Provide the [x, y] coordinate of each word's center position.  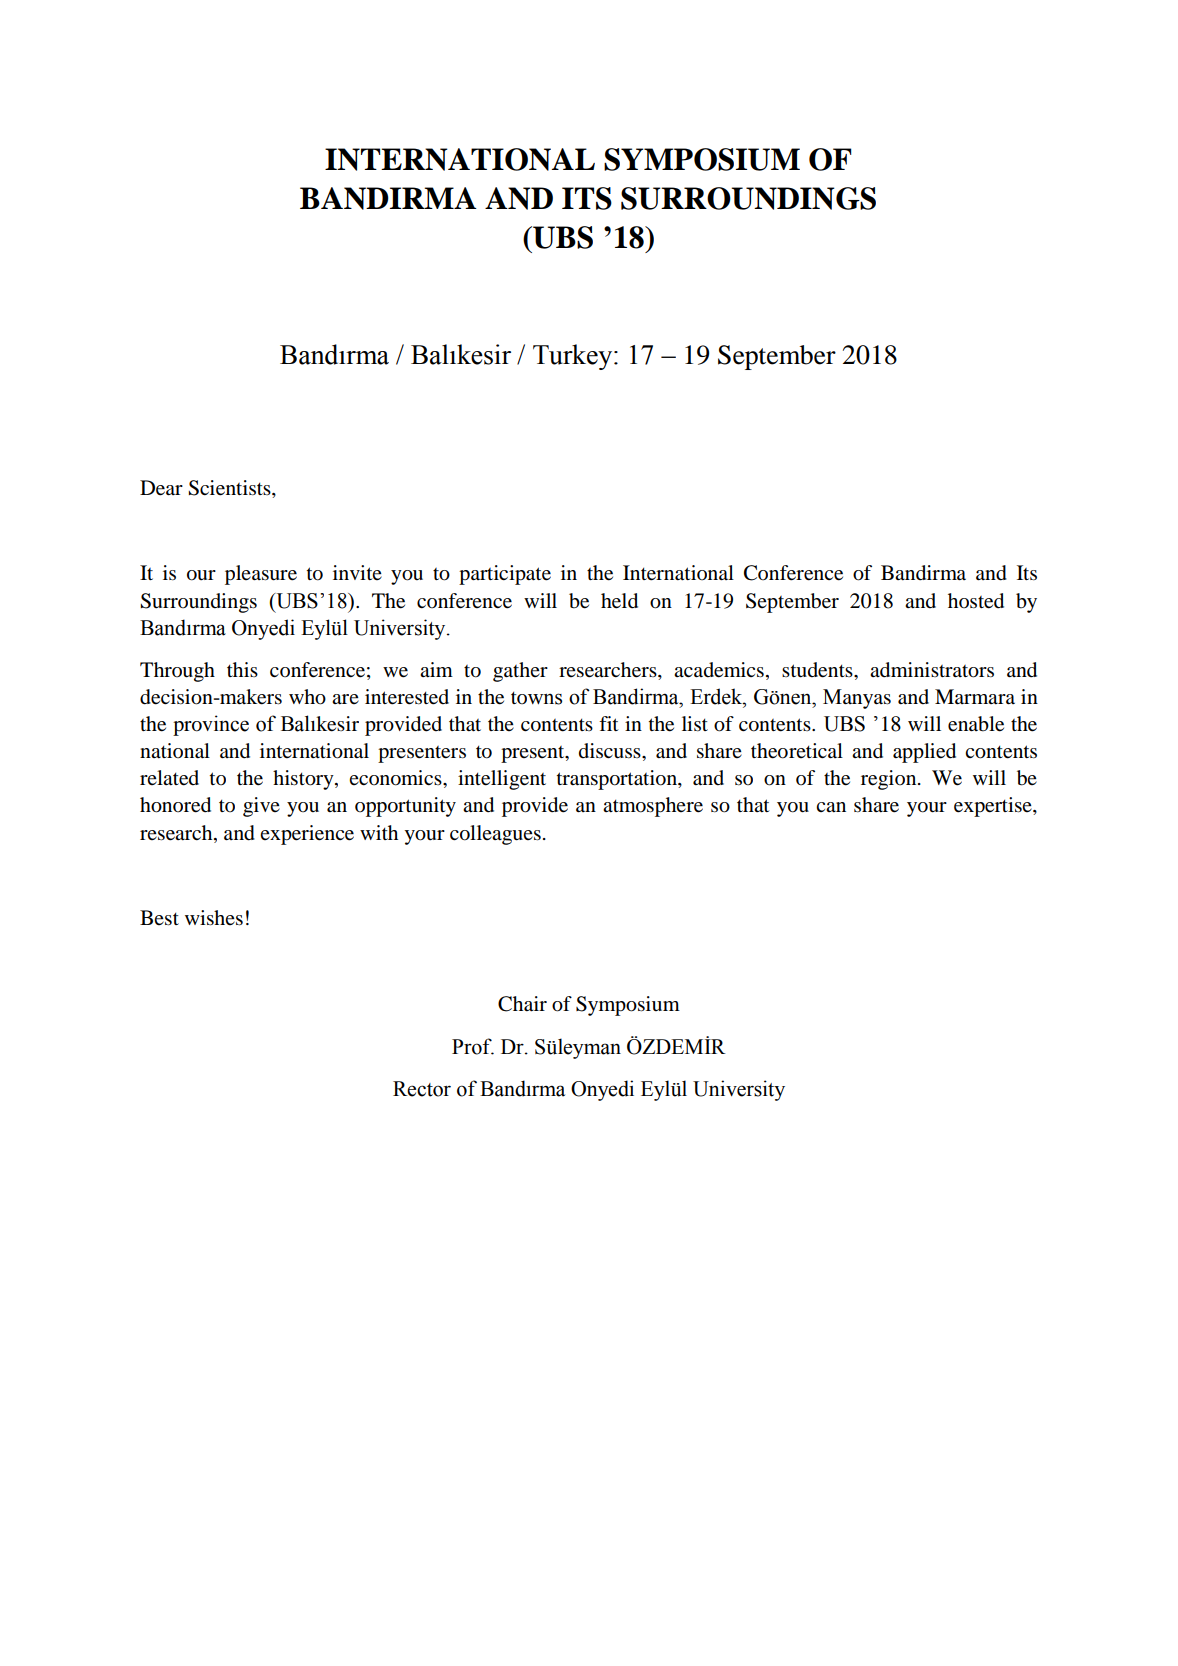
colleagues [495, 835]
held [619, 601]
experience [307, 835]
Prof [473, 1046]
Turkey [574, 357]
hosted [976, 601]
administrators [932, 670]
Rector [422, 1089]
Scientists [230, 488]
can [831, 807]
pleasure [261, 575]
